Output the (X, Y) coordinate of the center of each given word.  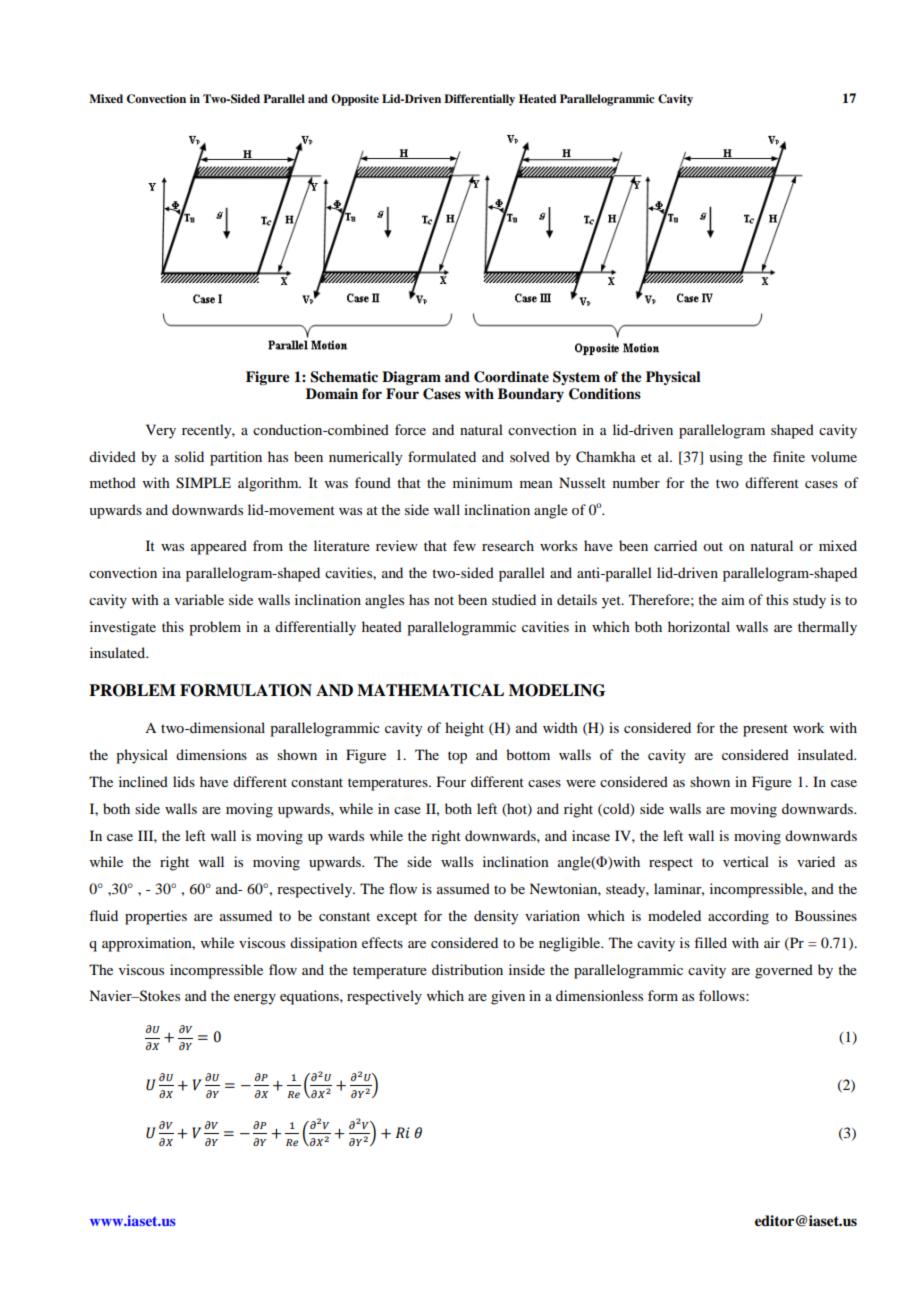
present (765, 730)
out (713, 546)
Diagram (411, 378)
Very (161, 431)
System (576, 378)
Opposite (355, 100)
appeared (219, 547)
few (464, 545)
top (457, 757)
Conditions (605, 394)
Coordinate (511, 377)
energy (255, 999)
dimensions (211, 754)
